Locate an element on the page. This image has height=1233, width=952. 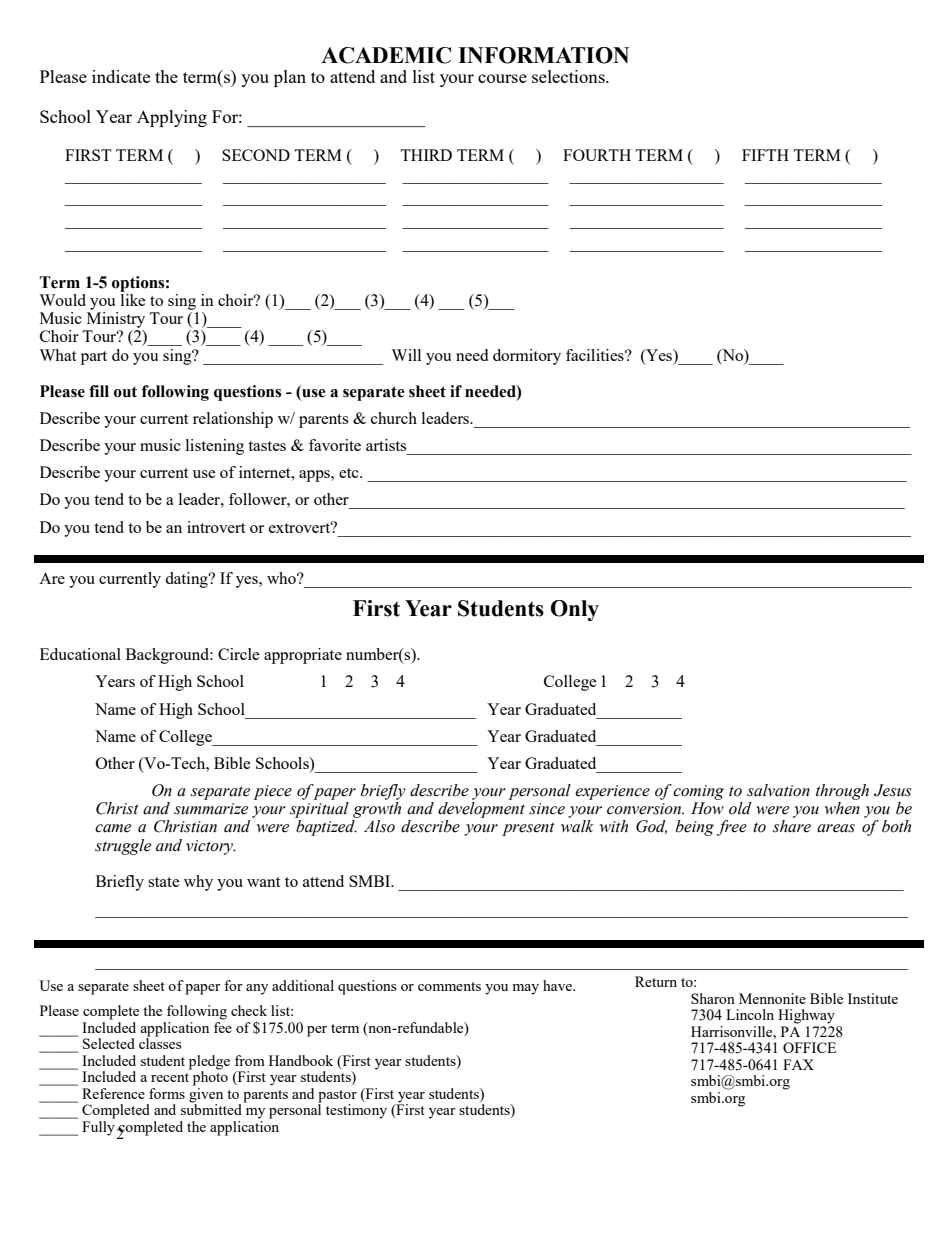
dormitory is located at coordinates (527, 357).
